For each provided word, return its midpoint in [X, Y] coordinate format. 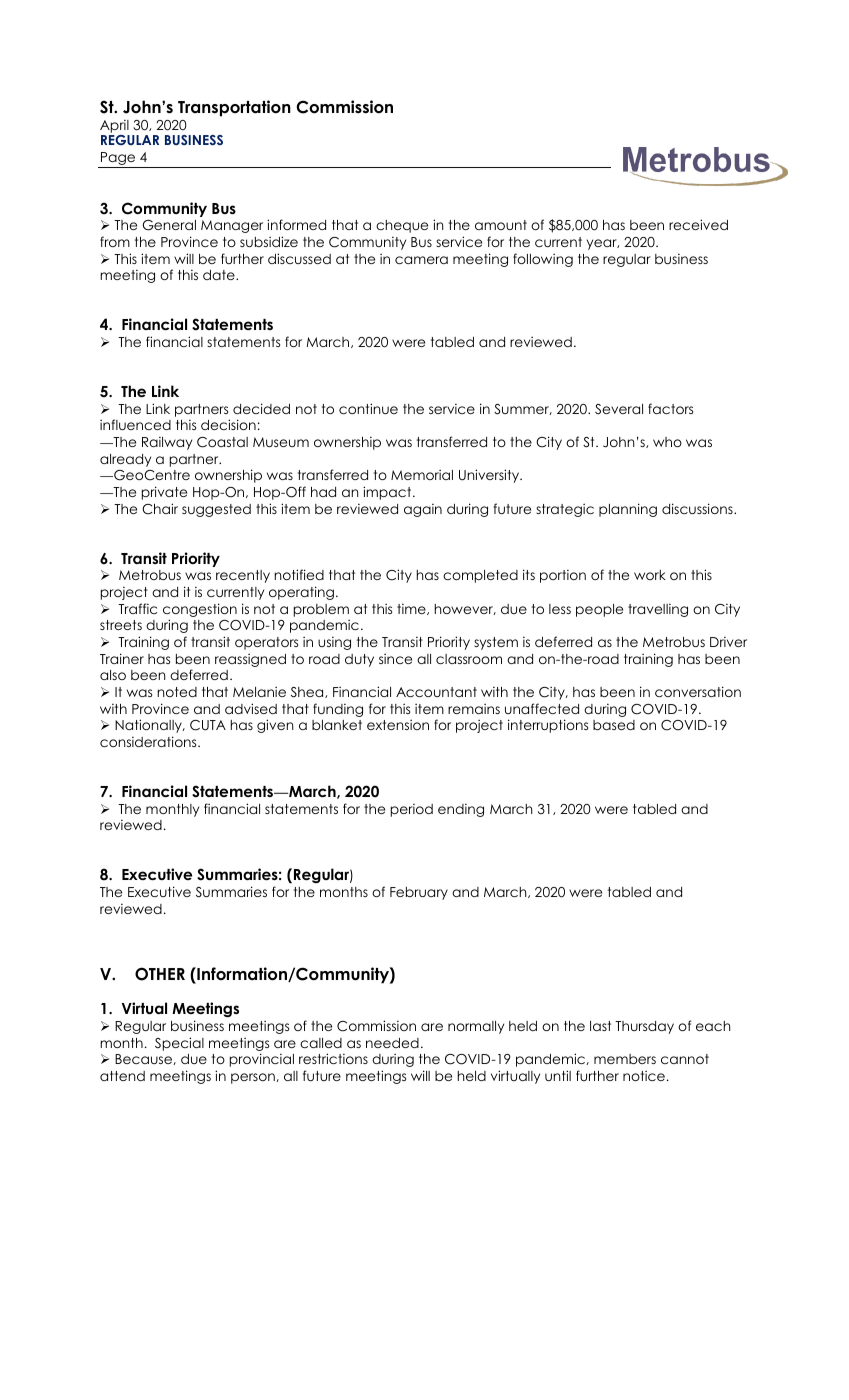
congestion [200, 610]
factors [670, 408]
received [698, 224]
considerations [149, 741]
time [412, 609]
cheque [402, 226]
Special [179, 1044]
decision [228, 424]
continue [368, 408]
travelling [658, 610]
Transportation [234, 108]
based [614, 725]
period [412, 810]
